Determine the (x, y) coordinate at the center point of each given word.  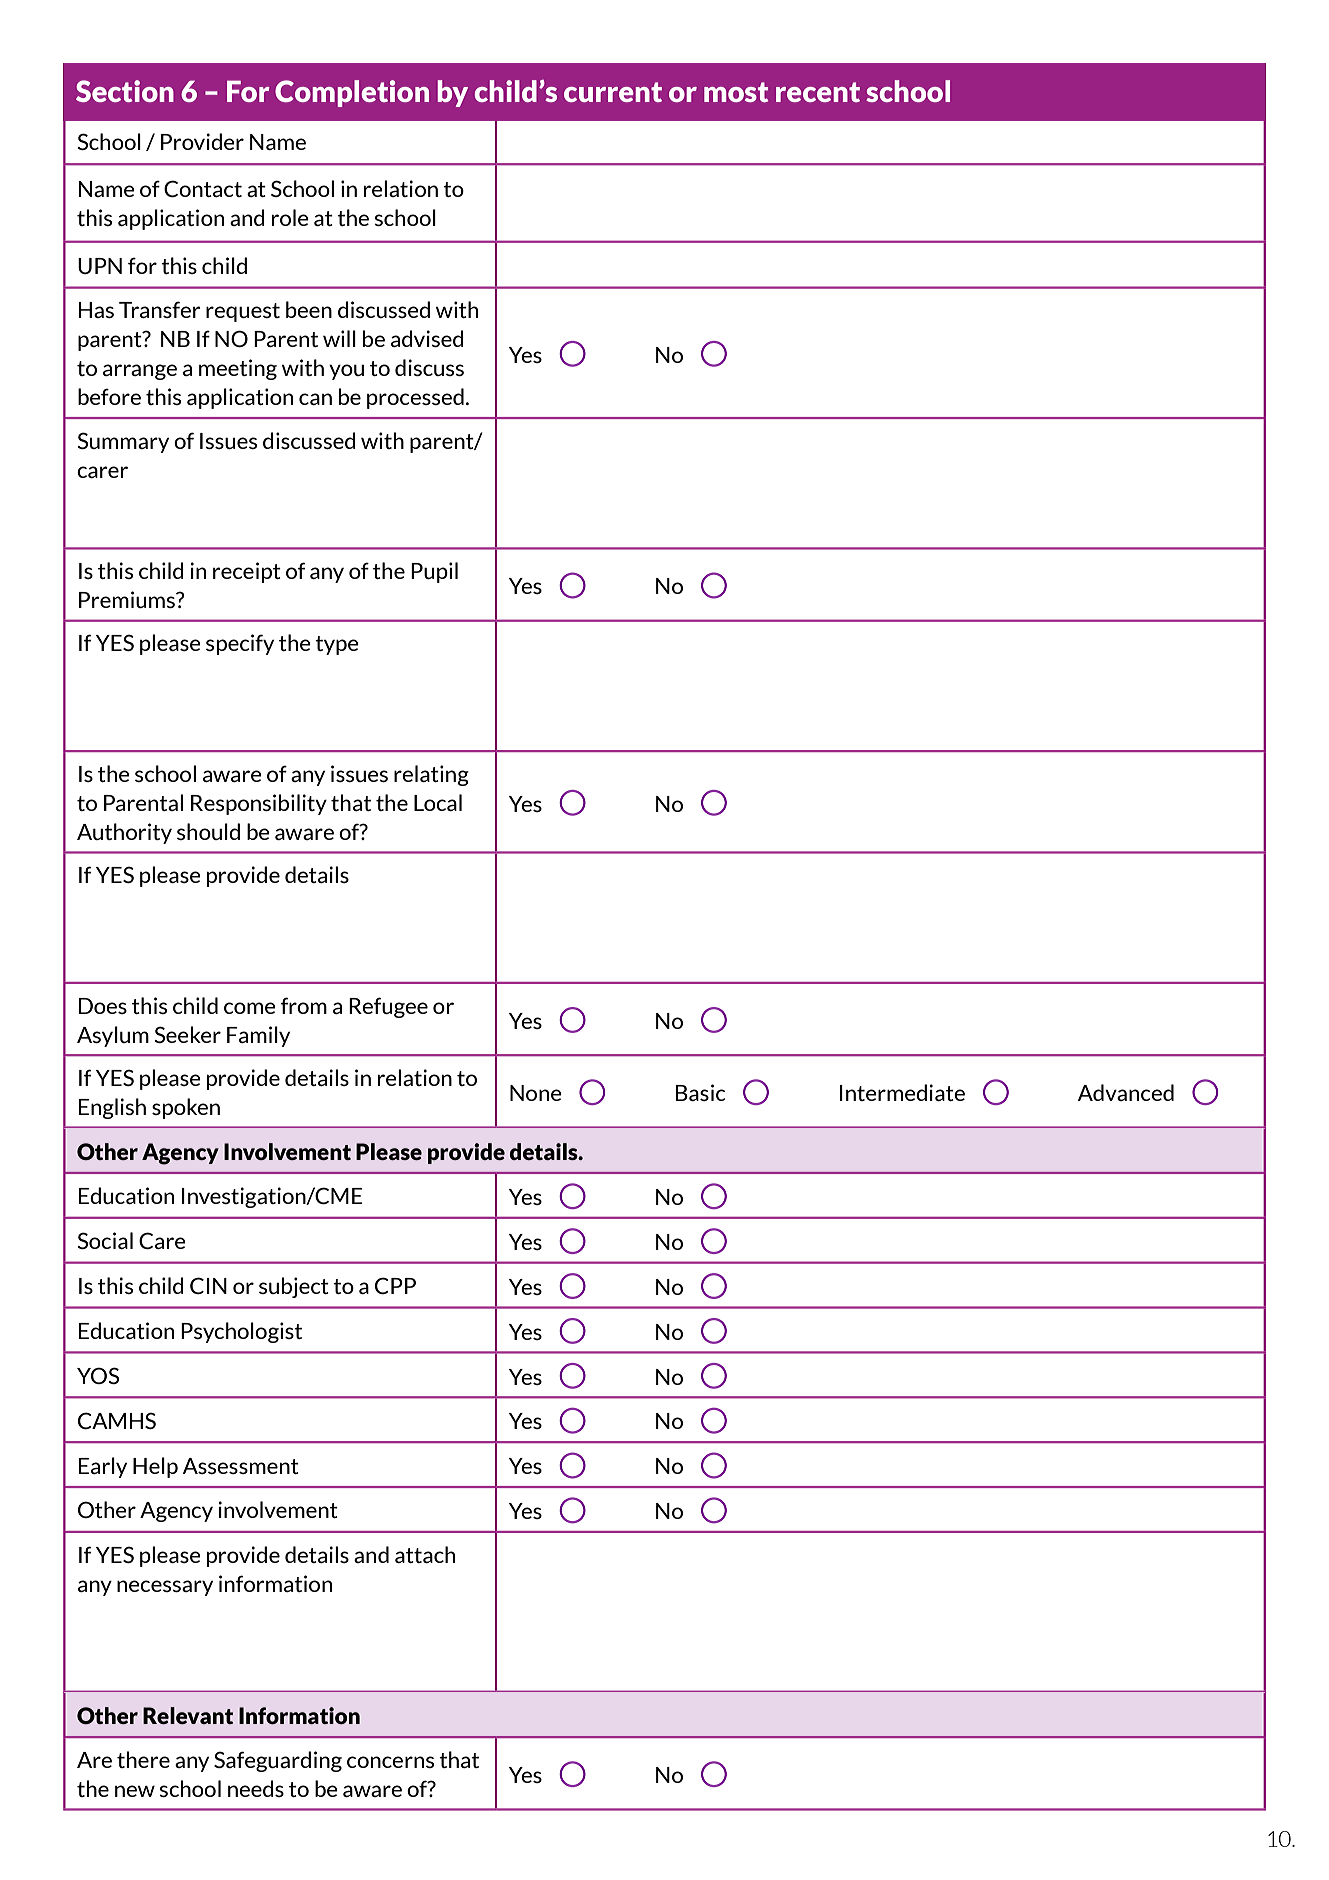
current (613, 92)
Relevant (188, 1715)
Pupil (434, 572)
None (536, 1093)
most (736, 92)
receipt (247, 572)
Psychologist (241, 1332)
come (250, 1008)
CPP (395, 1285)
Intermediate (902, 1092)
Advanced (1126, 1092)
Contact (203, 188)
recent (818, 92)
